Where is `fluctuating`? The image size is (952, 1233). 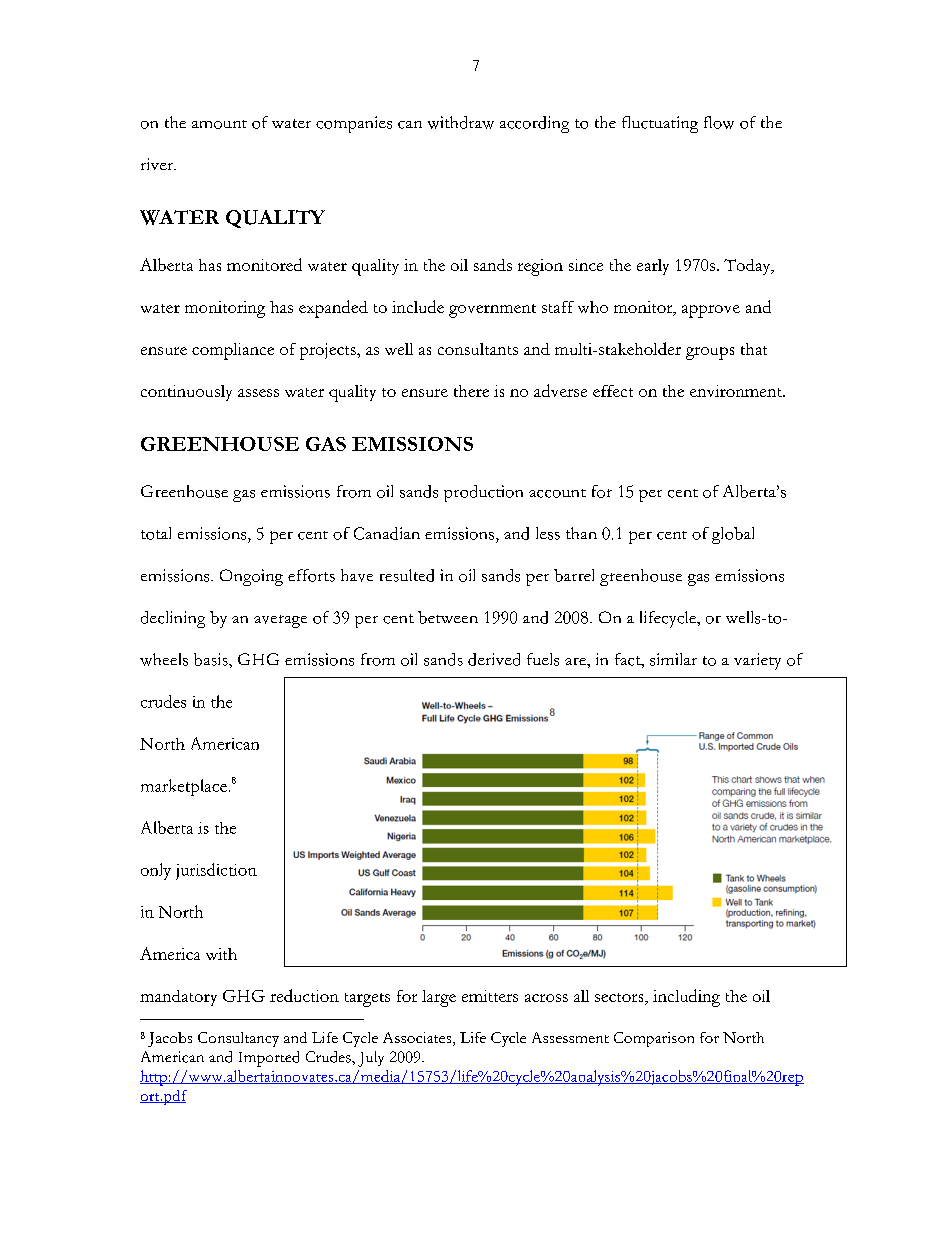 fluctuating is located at coordinates (660, 124).
